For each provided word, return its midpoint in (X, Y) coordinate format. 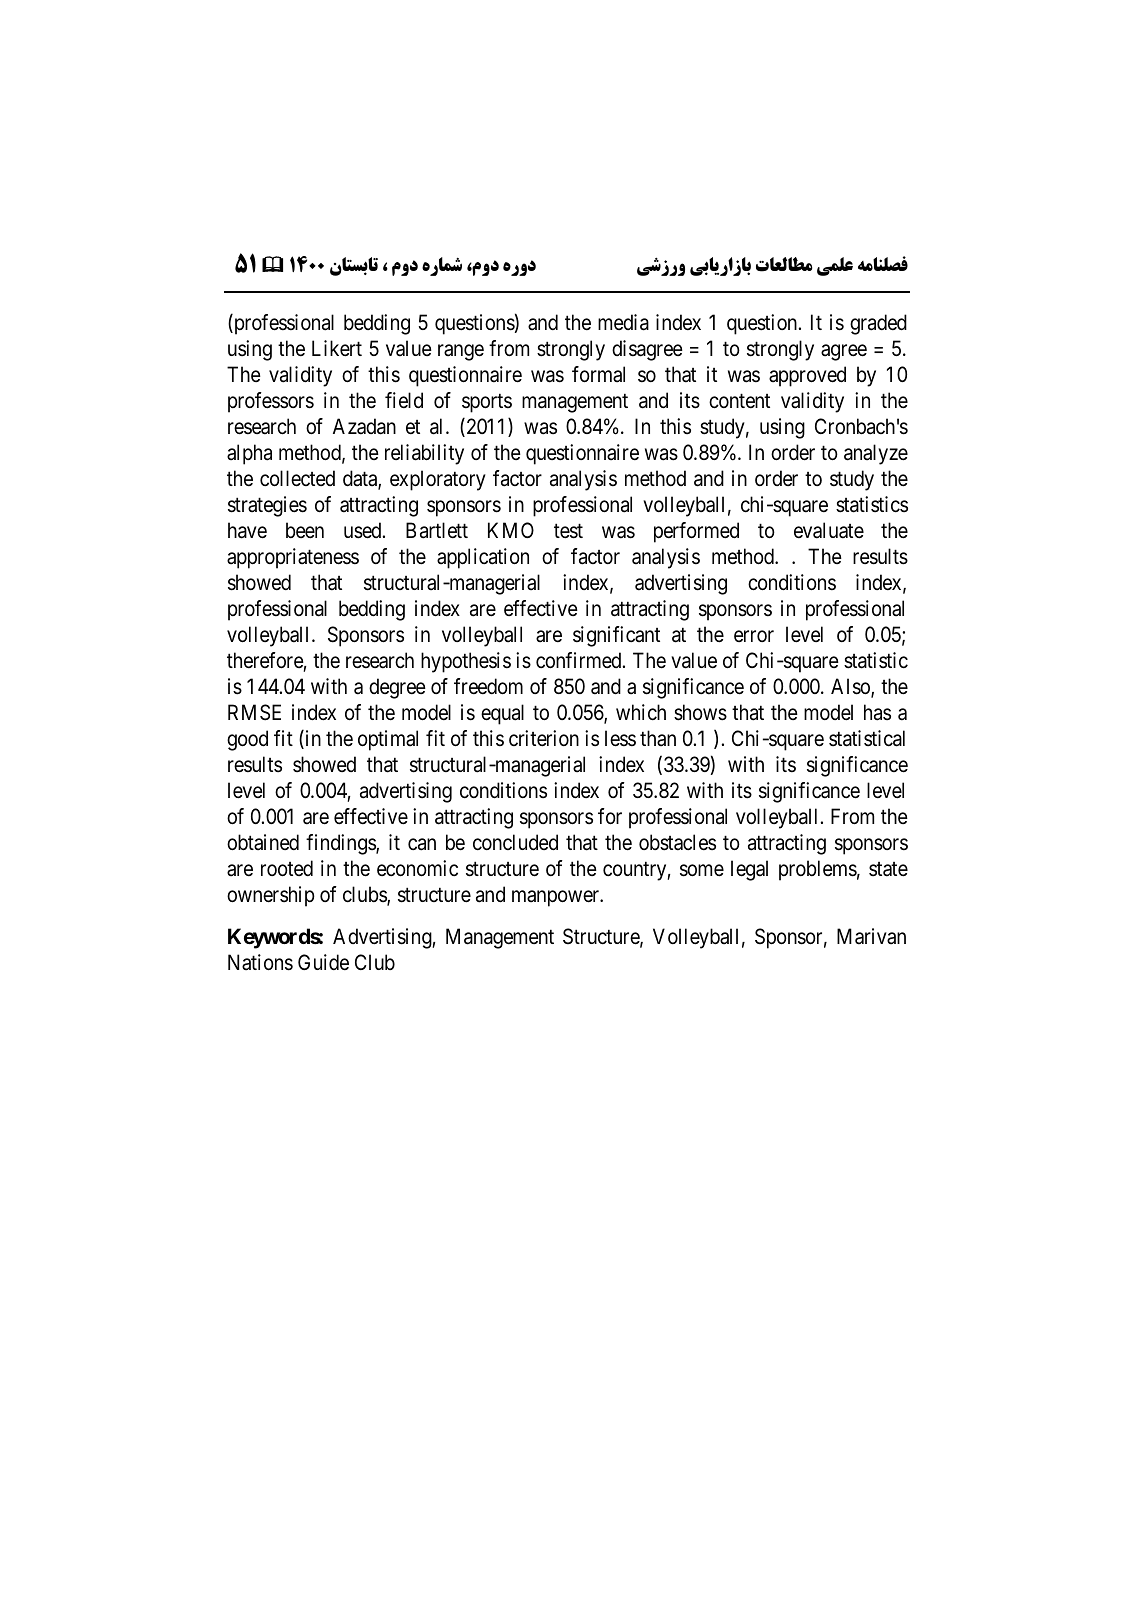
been (305, 530)
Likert (337, 348)
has (877, 712)
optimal (388, 740)
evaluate (829, 530)
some (702, 871)
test (568, 531)
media (623, 322)
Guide (323, 962)
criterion (544, 738)
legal (749, 870)
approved (807, 376)
